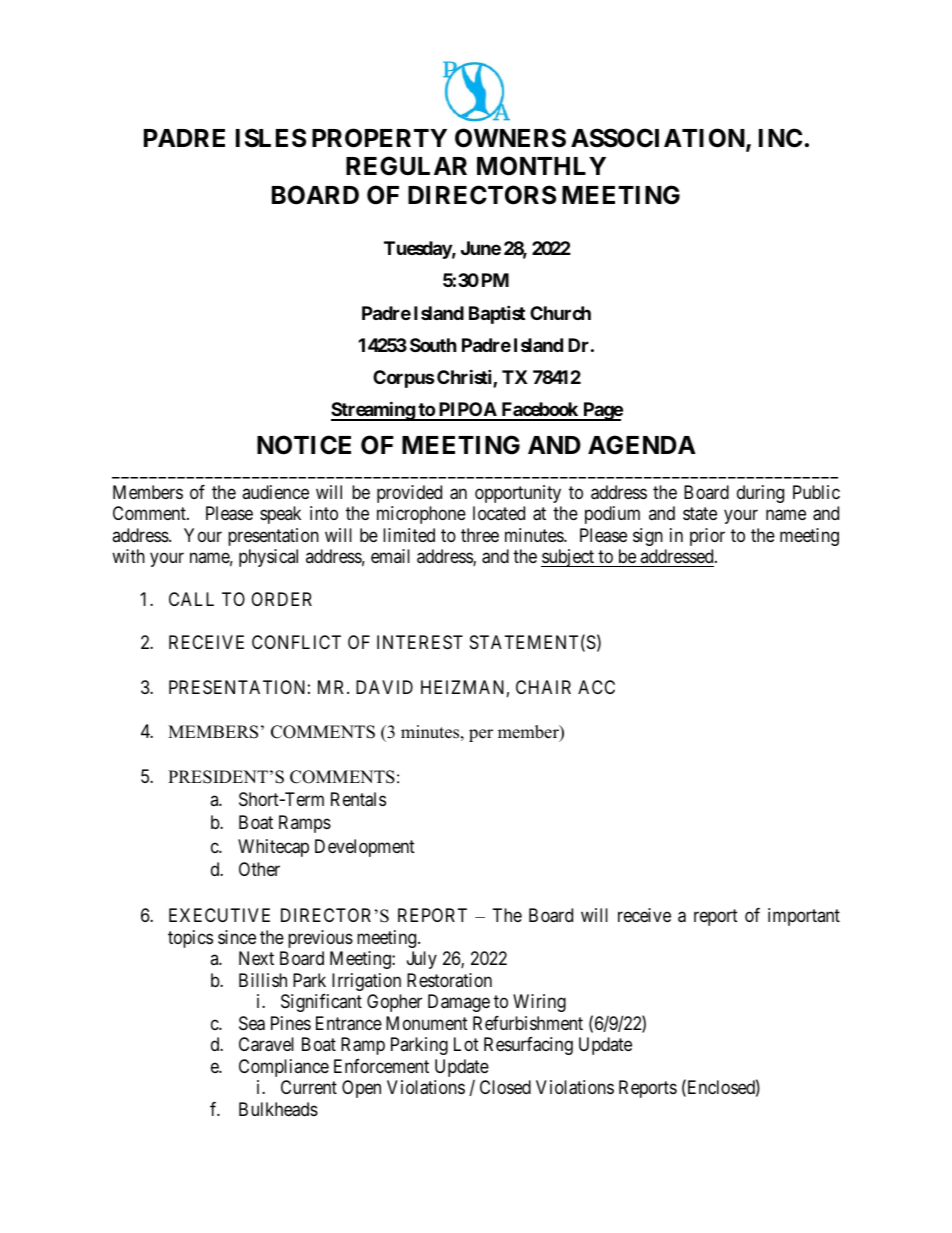  I want to click on ASSOCIATION, so click(659, 139).
